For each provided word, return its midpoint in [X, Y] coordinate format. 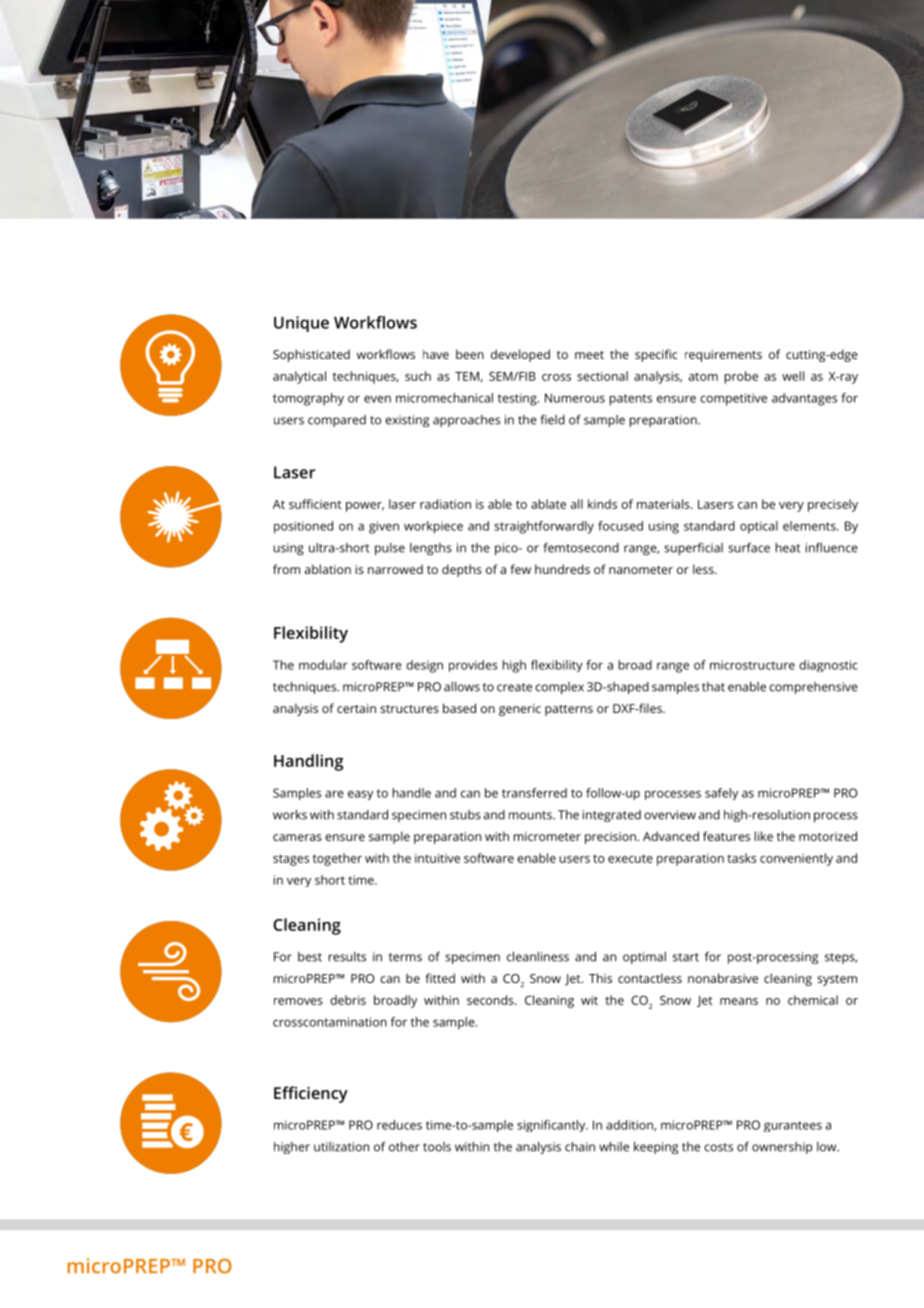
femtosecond [581, 547]
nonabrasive [723, 978]
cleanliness [538, 957]
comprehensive [813, 688]
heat [788, 548]
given [384, 527]
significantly [552, 1126]
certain [356, 708]
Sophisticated [311, 355]
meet [589, 355]
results [347, 957]
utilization [341, 1147]
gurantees [793, 1126]
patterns [569, 710]
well [793, 376]
